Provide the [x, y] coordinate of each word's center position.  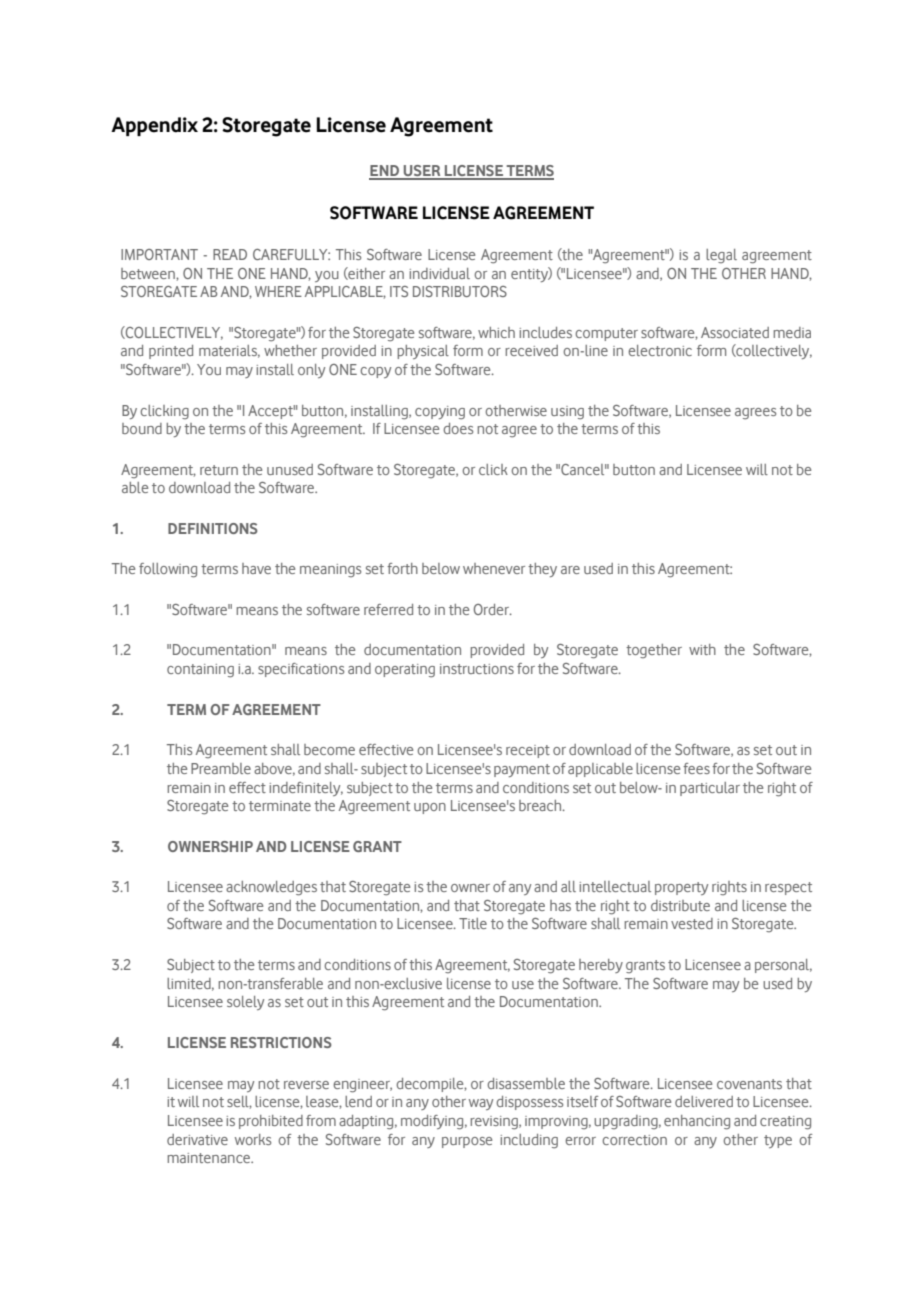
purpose [467, 1142]
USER [422, 172]
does [458, 428]
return [219, 470]
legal [721, 256]
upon [430, 808]
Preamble [221, 768]
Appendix [154, 126]
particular [710, 789]
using [567, 413]
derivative [197, 1139]
